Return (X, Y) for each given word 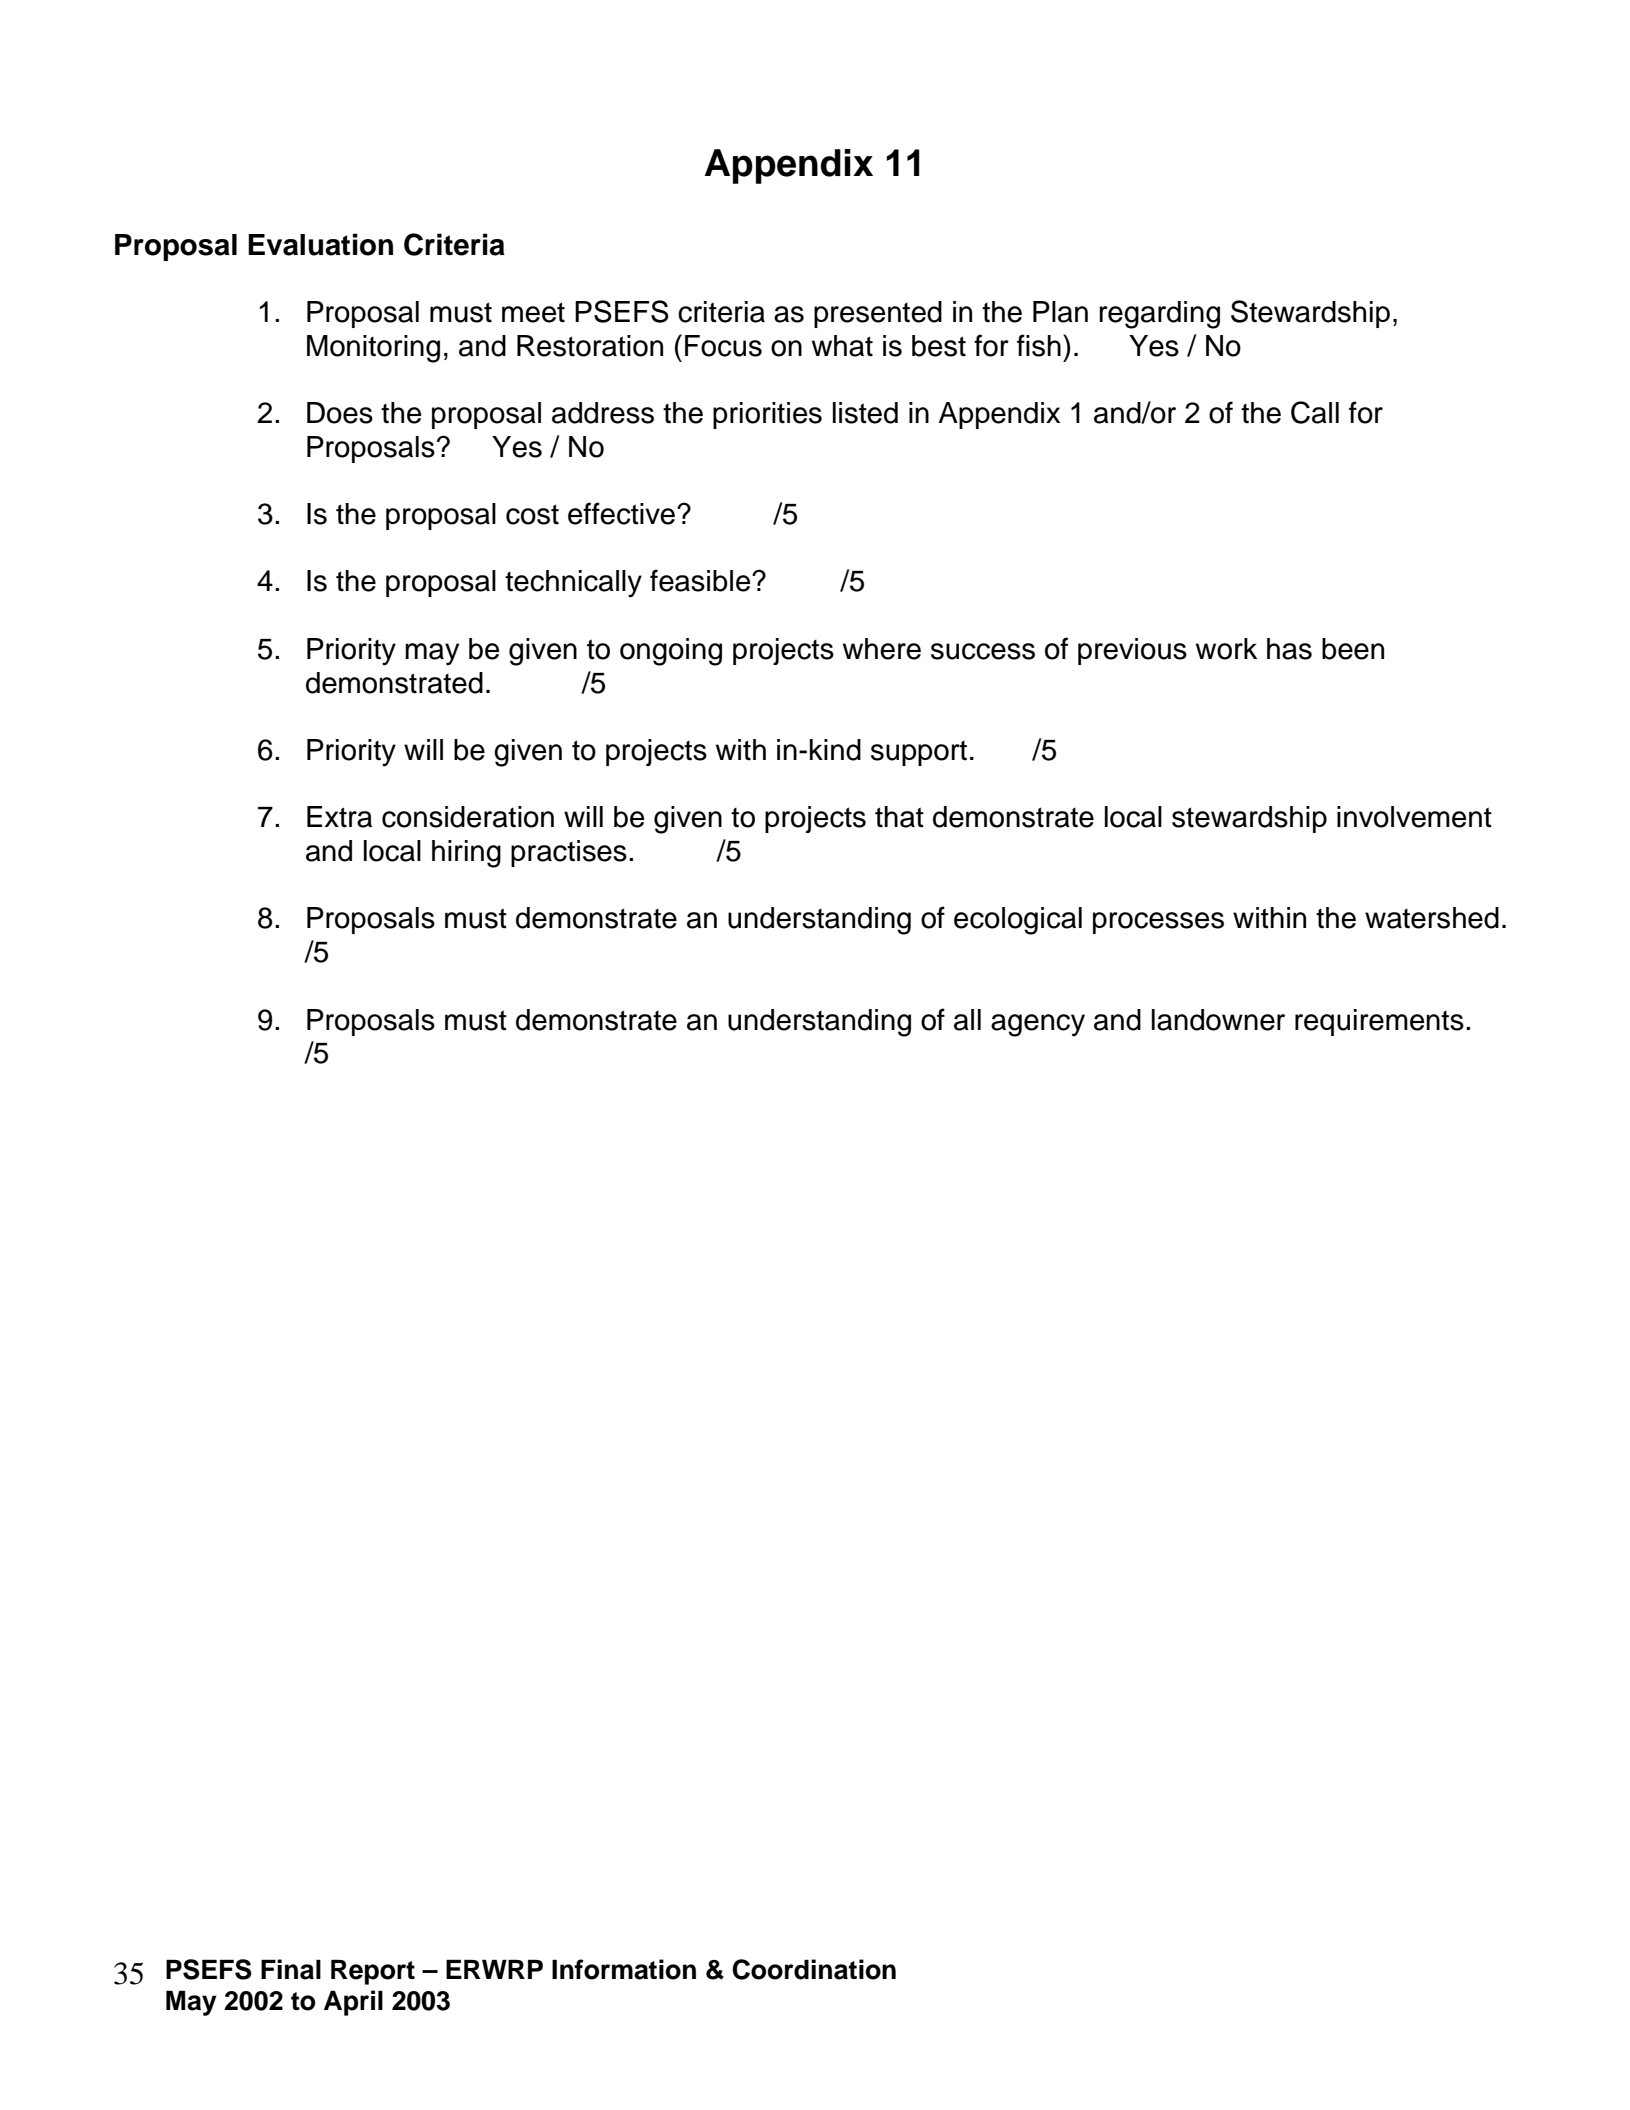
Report (373, 1972)
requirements (1379, 1022)
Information (624, 1969)
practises (569, 853)
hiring (466, 854)
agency (1038, 1025)
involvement (1414, 817)
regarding (1159, 315)
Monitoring (373, 349)
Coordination (814, 1969)
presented (878, 314)
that (899, 817)
